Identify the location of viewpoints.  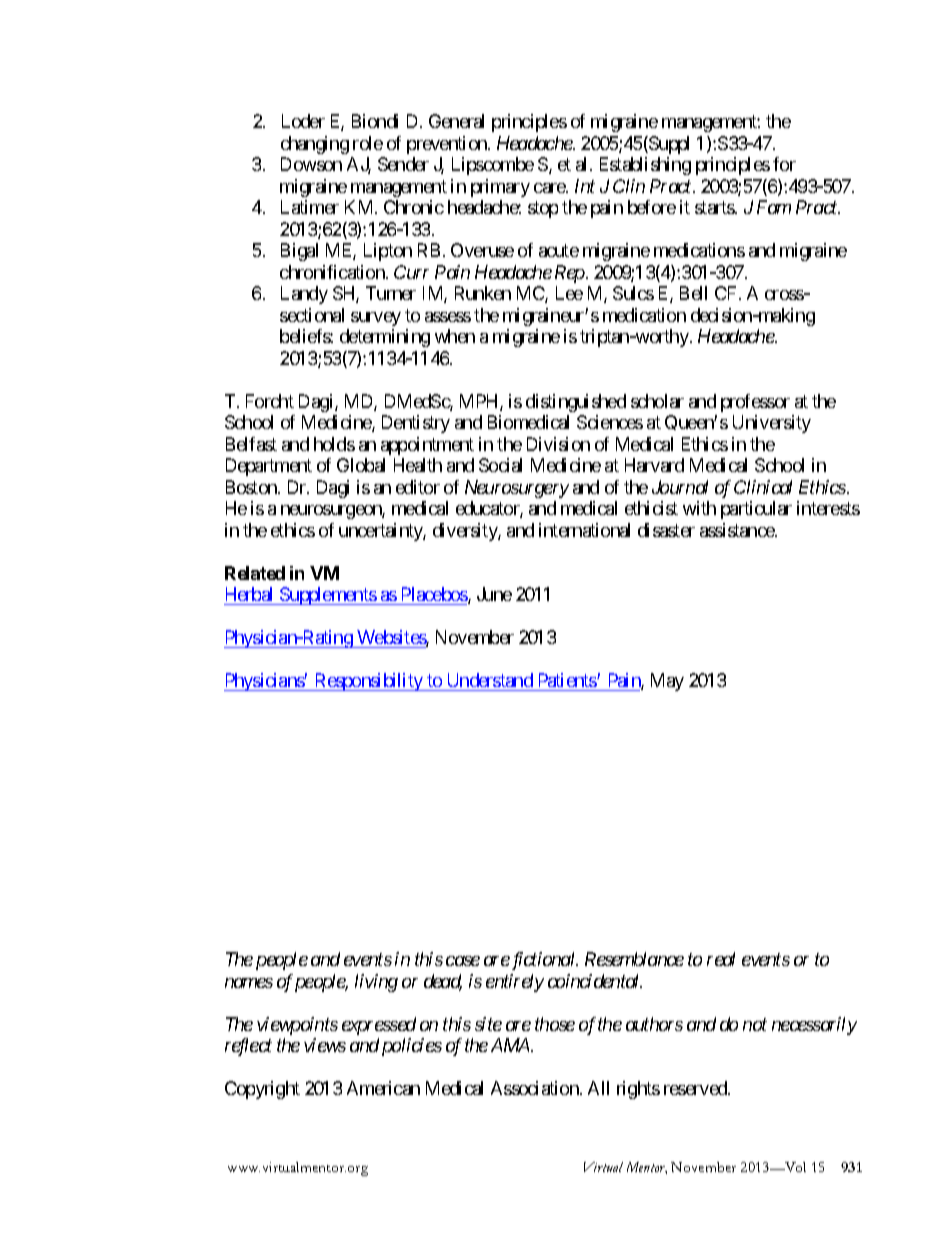
(297, 1026).
